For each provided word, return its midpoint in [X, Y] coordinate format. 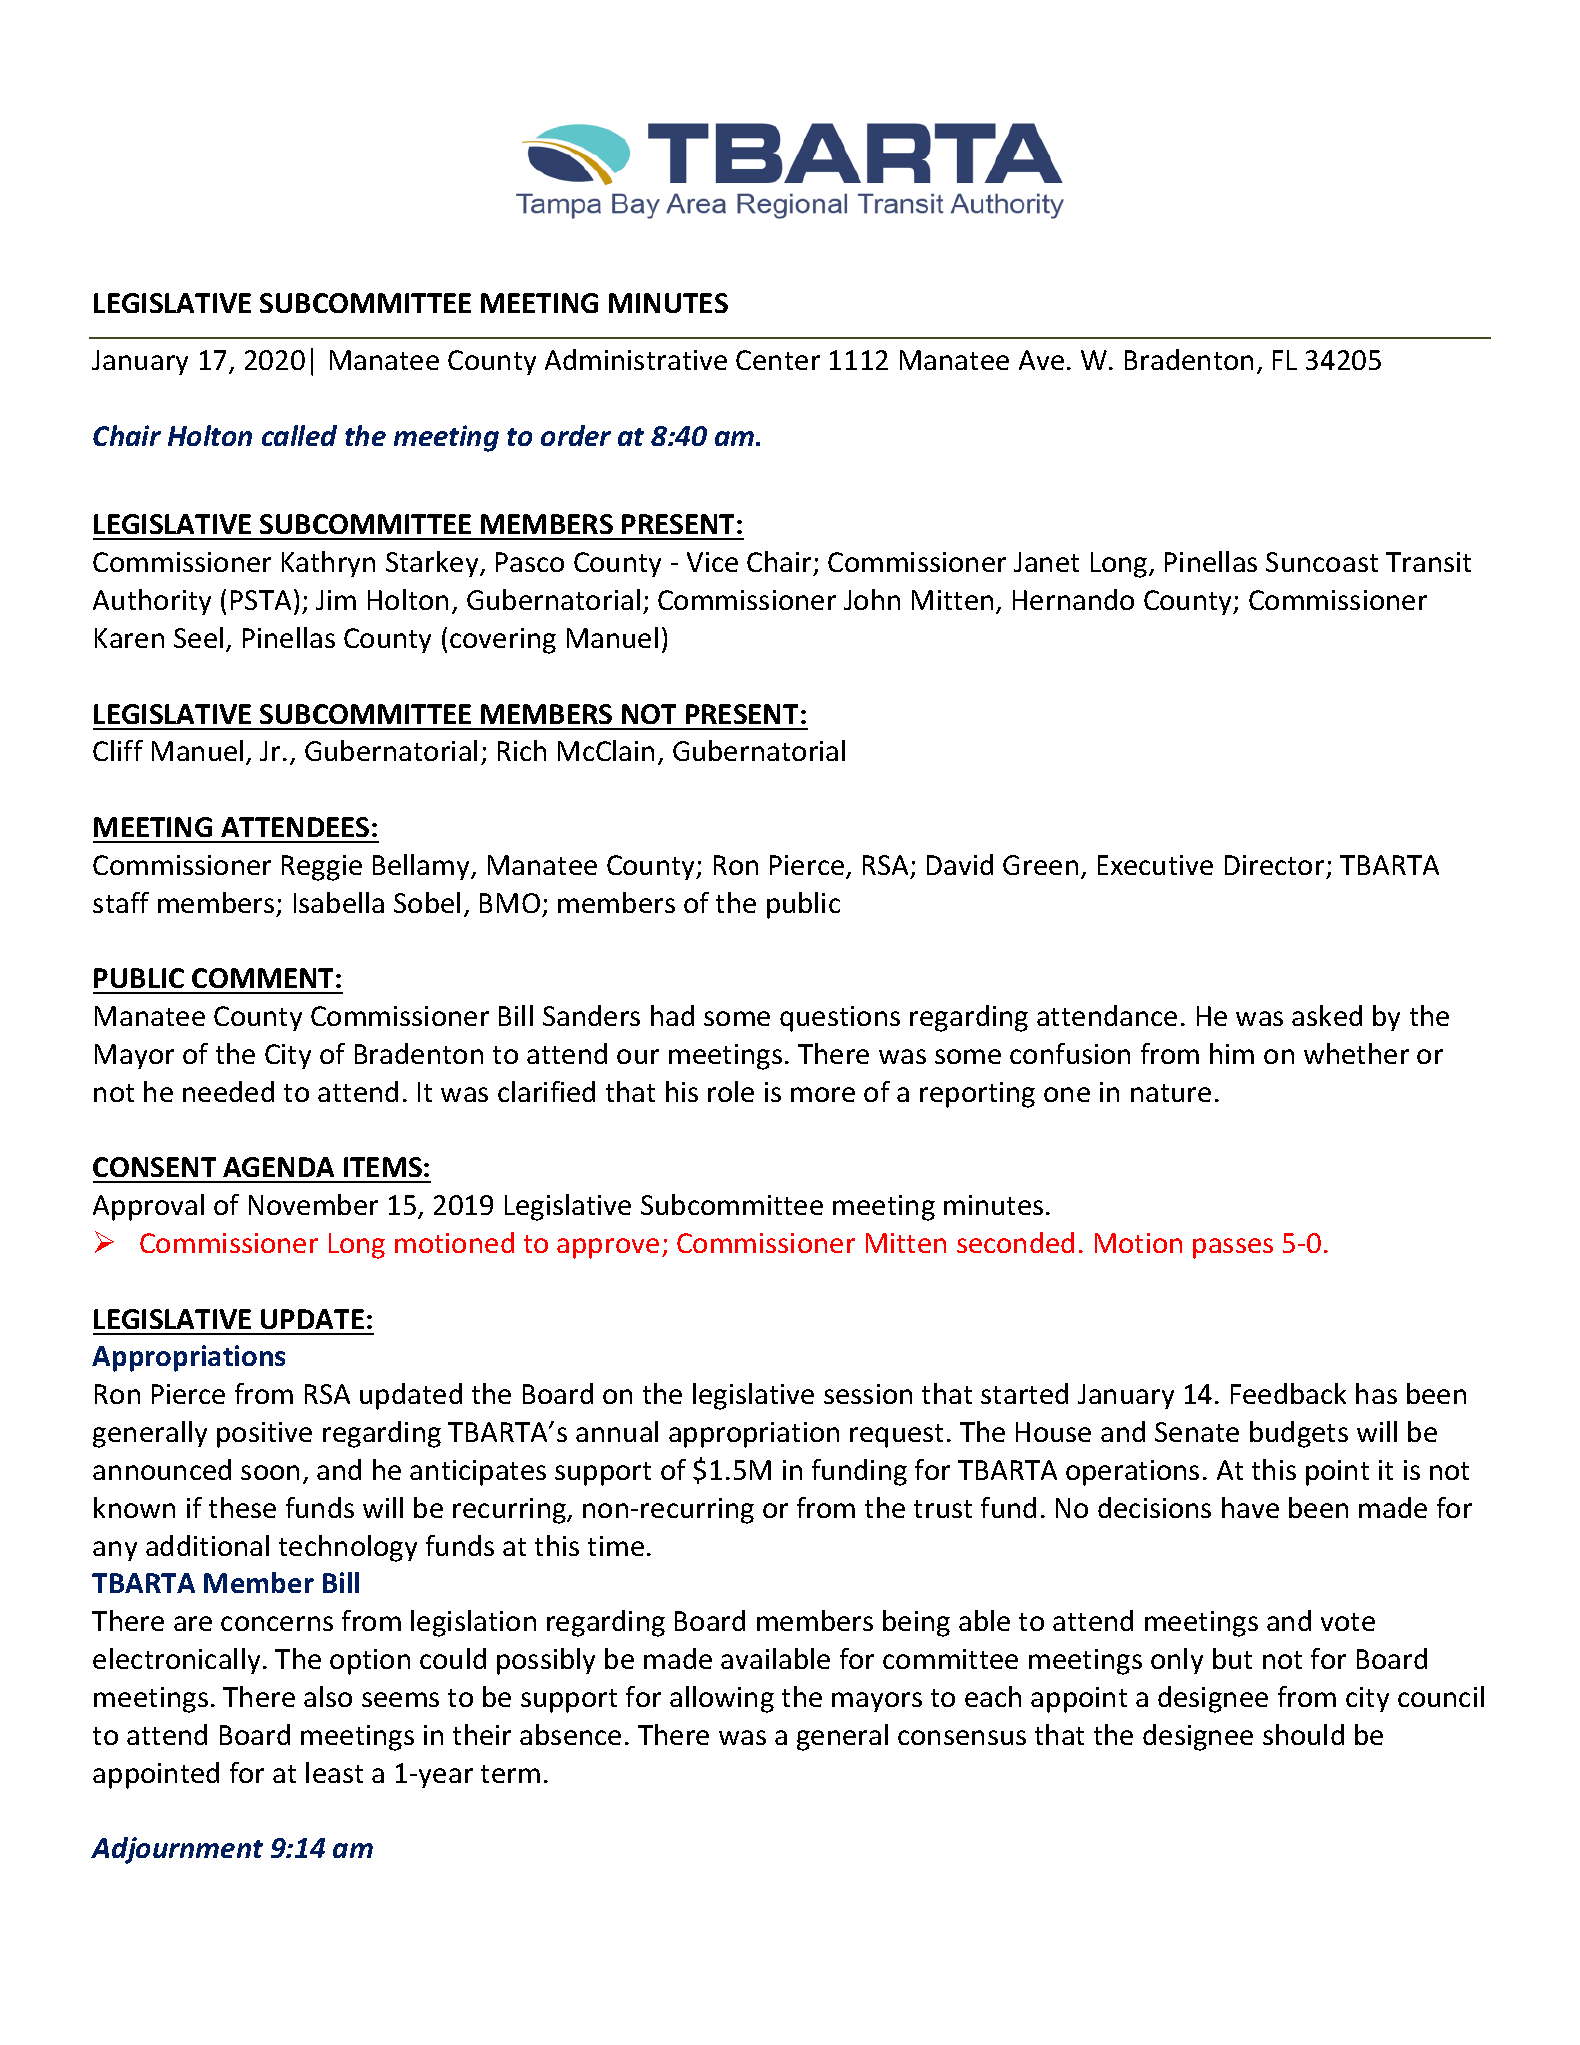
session [868, 1394]
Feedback [1288, 1393]
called [299, 435]
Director [1274, 865]
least [334, 1772]
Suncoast [1322, 562]
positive [264, 1435]
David [960, 864]
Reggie [322, 868]
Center [778, 360]
